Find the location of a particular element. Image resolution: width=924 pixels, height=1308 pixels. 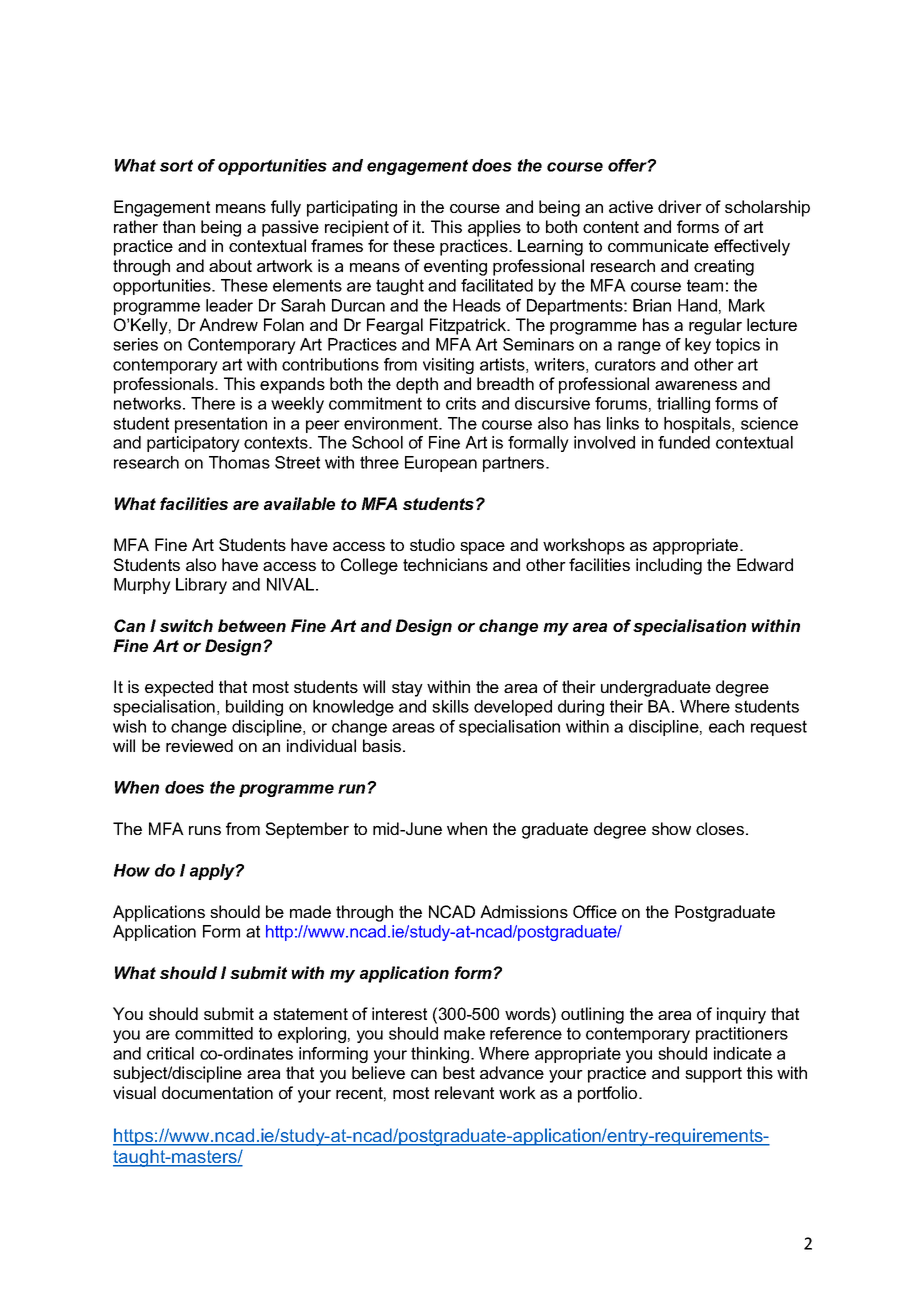

European is located at coordinates (441, 464).
